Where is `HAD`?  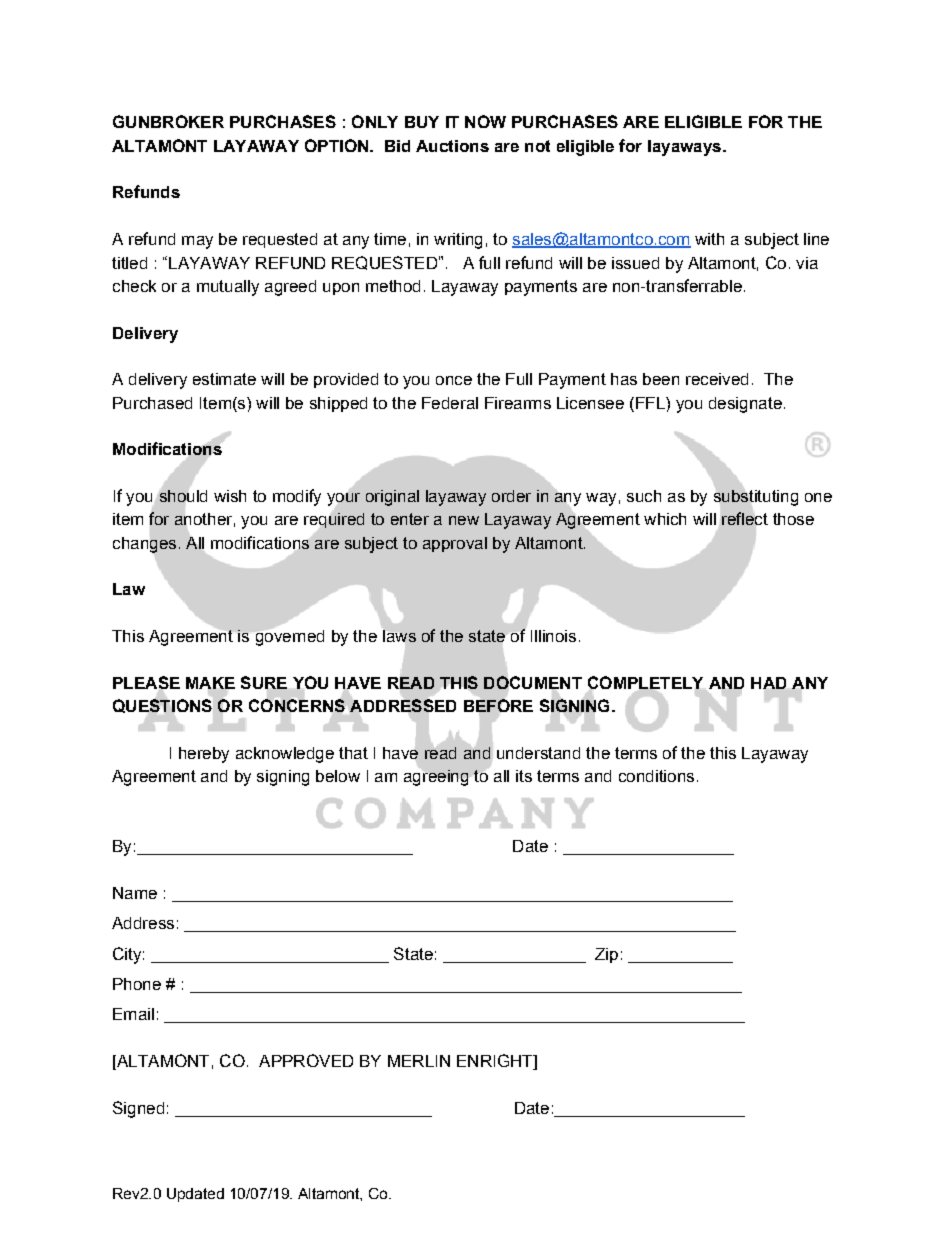
HAD is located at coordinates (768, 683).
